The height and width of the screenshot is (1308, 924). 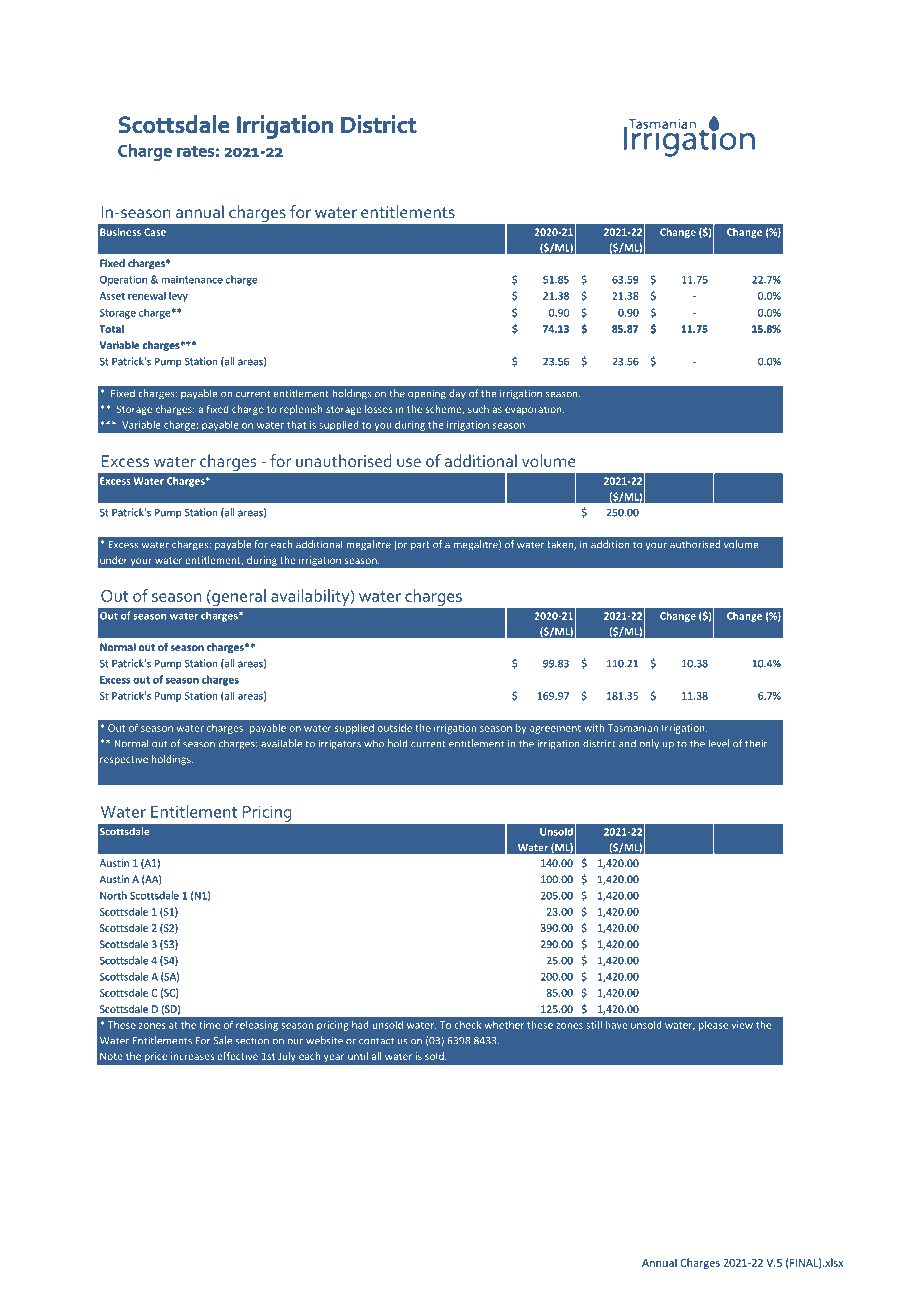 I want to click on day, so click(x=457, y=394).
